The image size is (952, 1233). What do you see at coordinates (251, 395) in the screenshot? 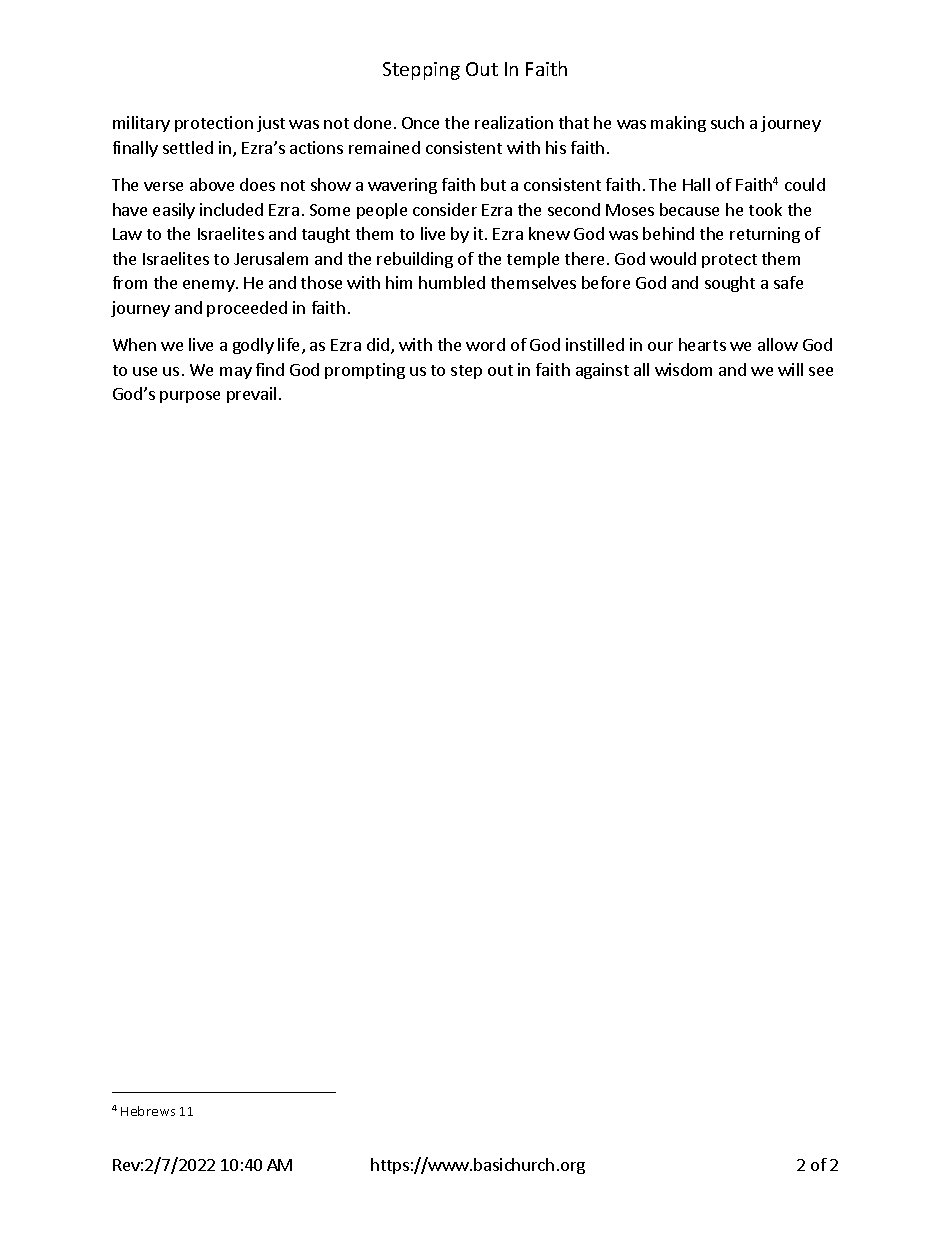
I see `prevail` at bounding box center [251, 395].
